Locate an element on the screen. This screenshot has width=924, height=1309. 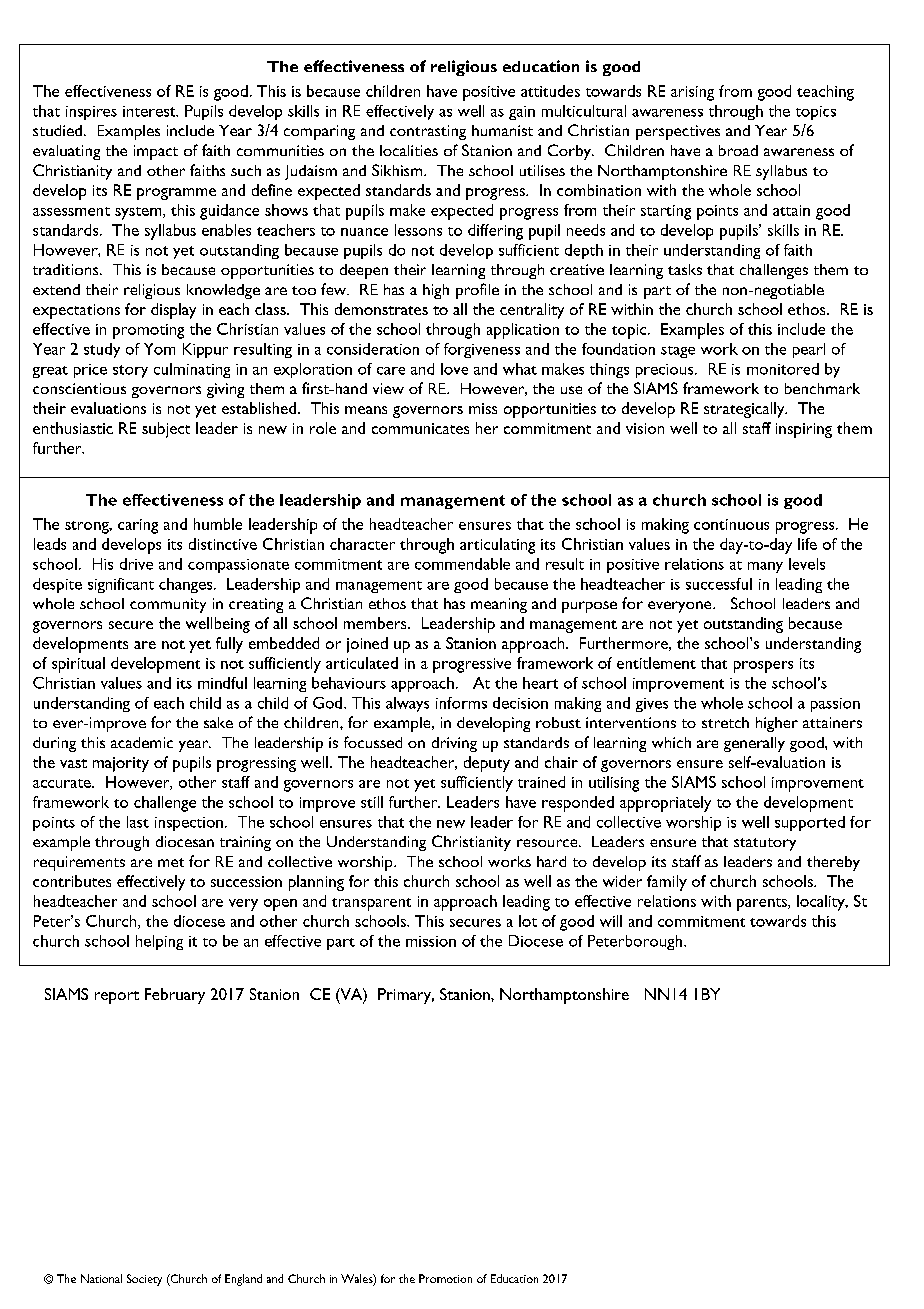
Society is located at coordinates (144, 1280).
